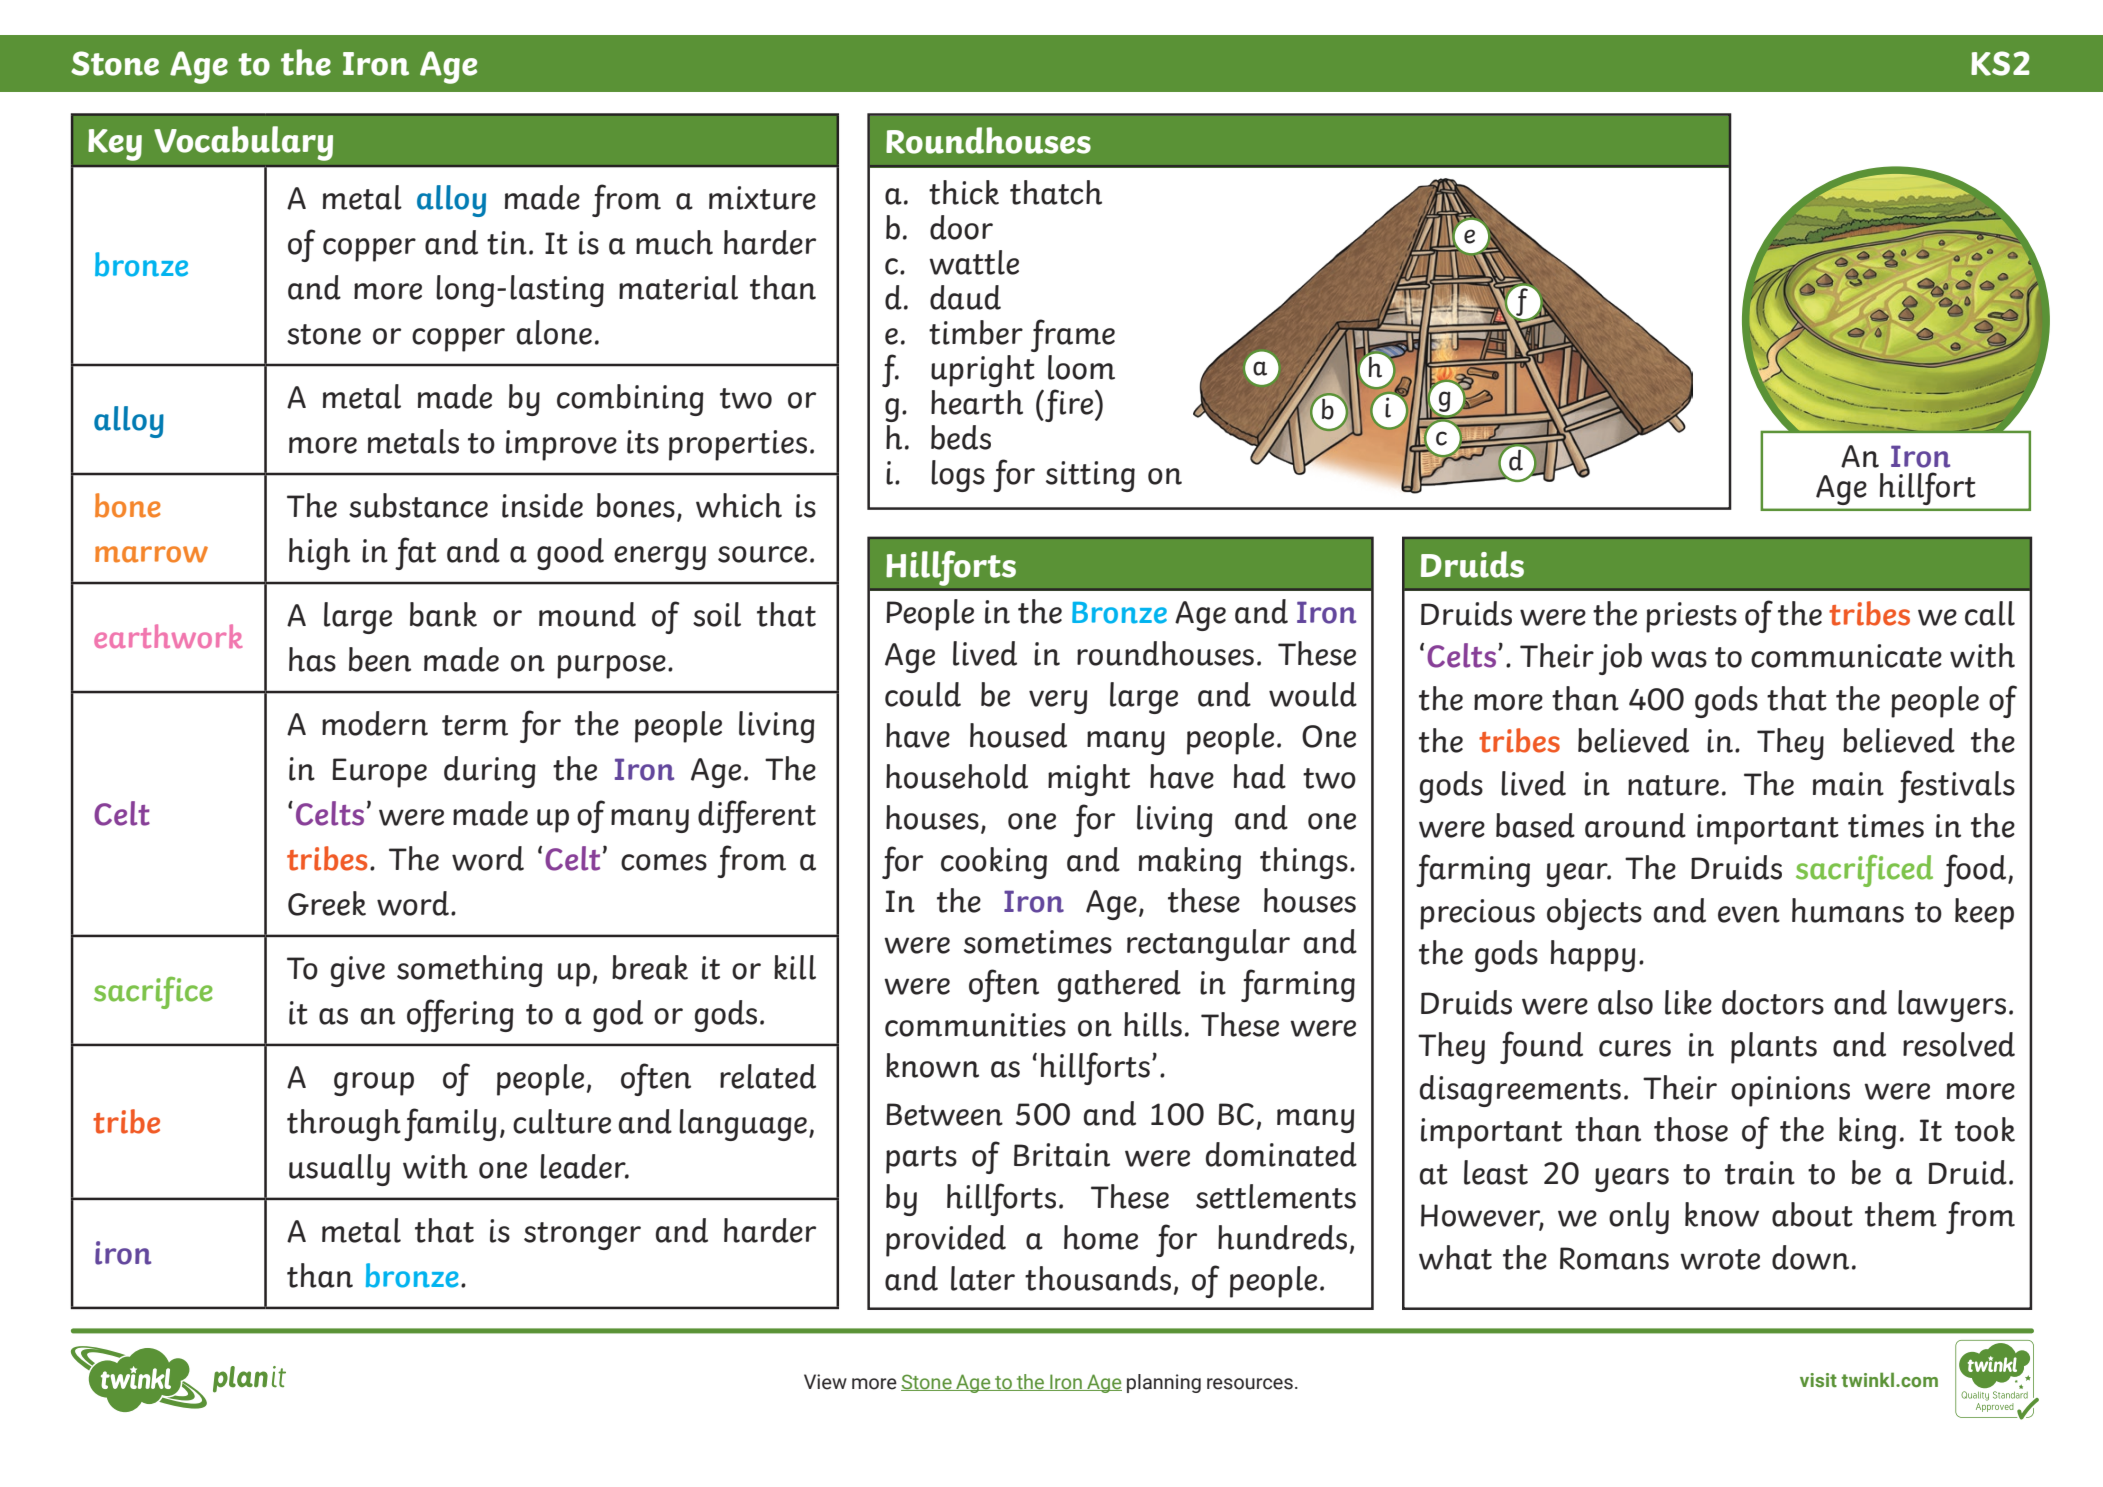  I want to click on thick, so click(964, 192).
